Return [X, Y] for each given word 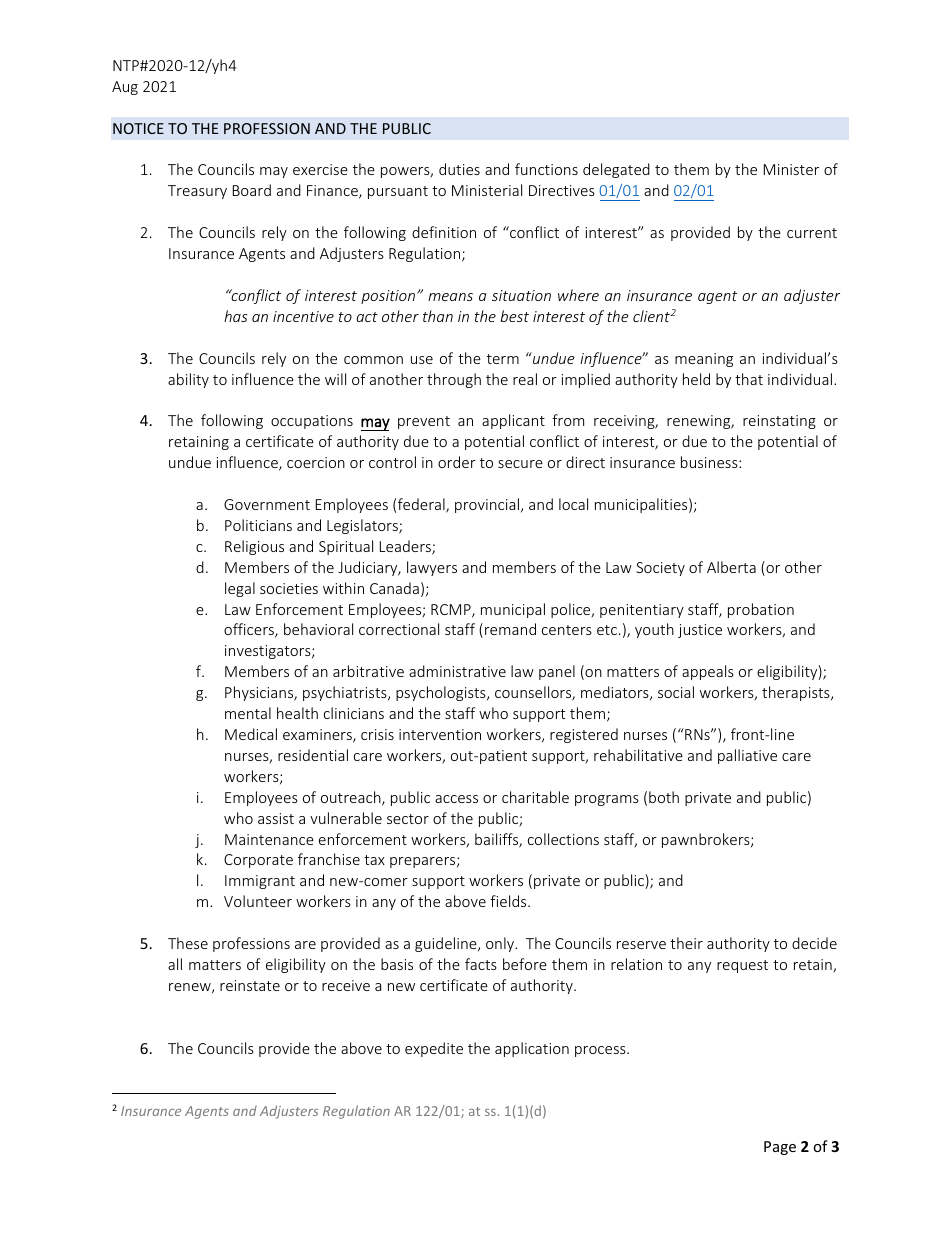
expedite [434, 1049]
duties [459, 169]
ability [188, 380]
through [454, 380]
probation [761, 610]
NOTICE [138, 128]
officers [250, 630]
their [686, 943]
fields [509, 901]
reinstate [250, 985]
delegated [616, 170]
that [749, 379]
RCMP [452, 611]
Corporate [258, 861]
